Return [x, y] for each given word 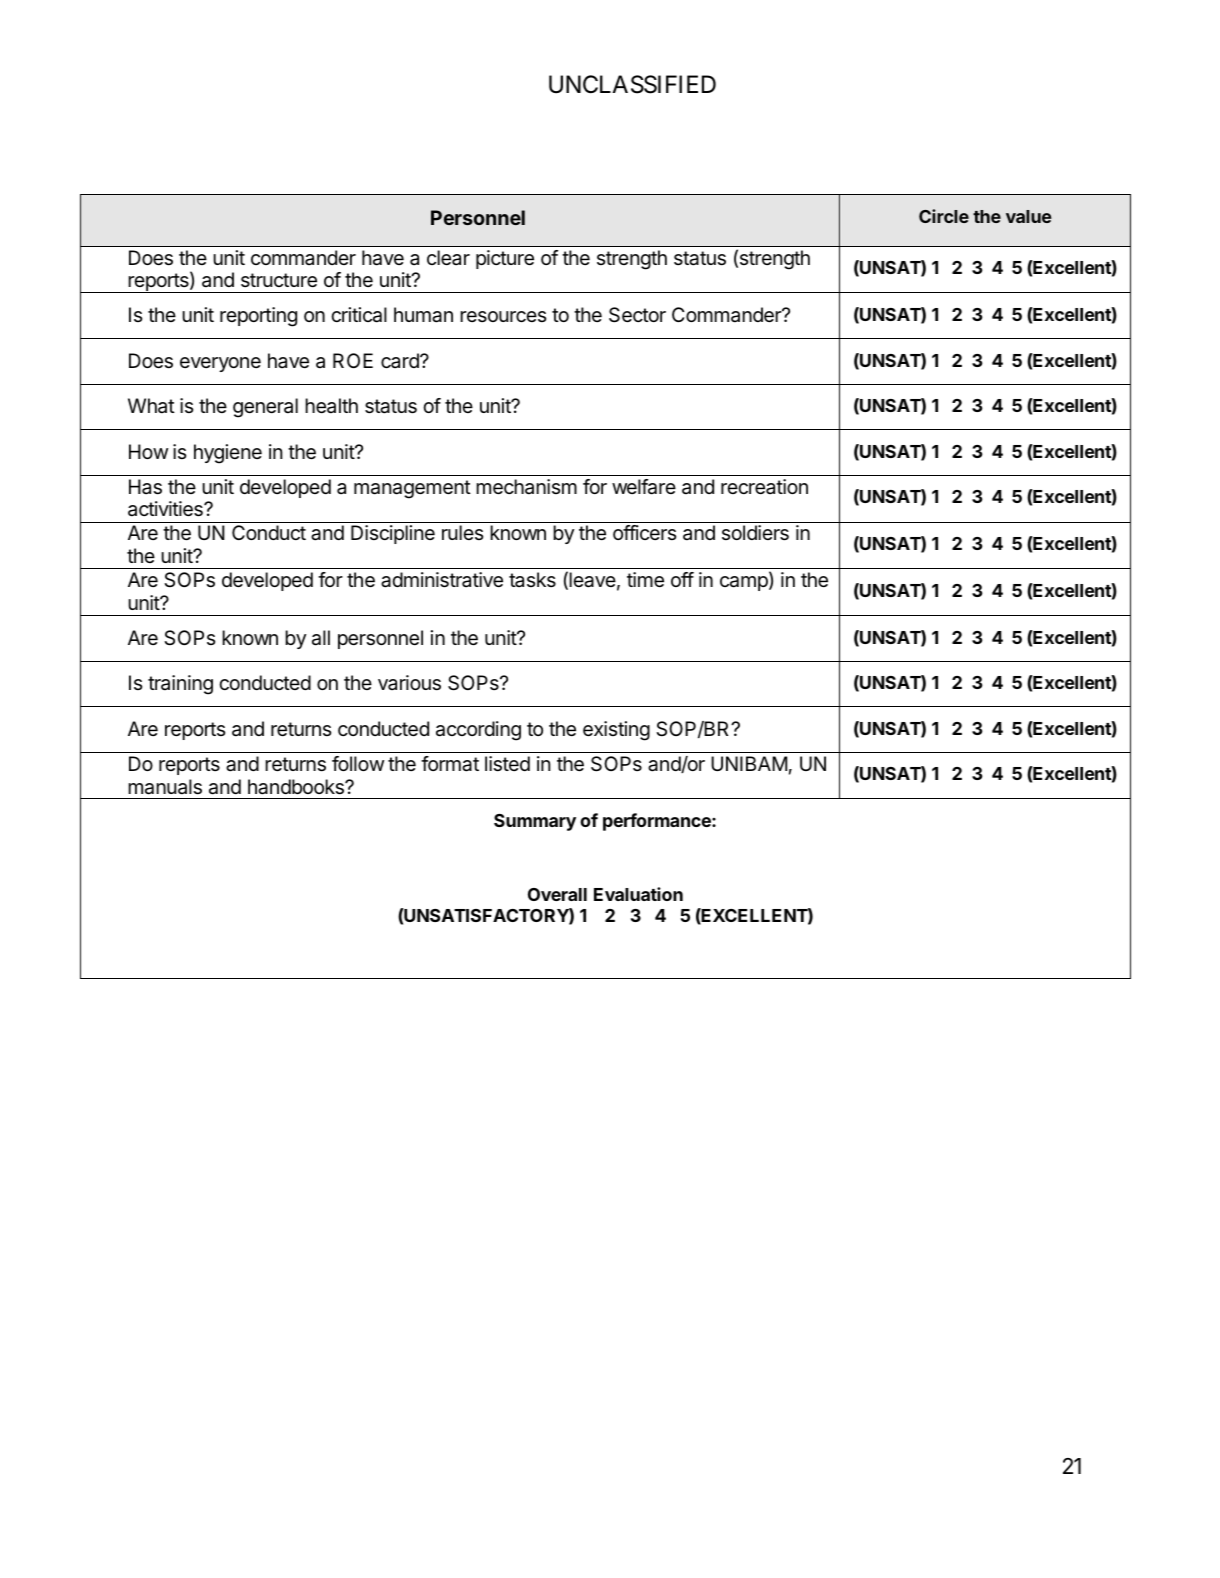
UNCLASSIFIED [632, 84]
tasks [532, 580]
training [180, 685]
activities [166, 509]
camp [745, 583]
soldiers [755, 533]
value [1028, 216]
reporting [258, 317]
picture [505, 259]
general [265, 408]
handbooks [297, 787]
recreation [764, 487]
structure [279, 280]
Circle [944, 216]
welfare [644, 487]
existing [616, 731]
